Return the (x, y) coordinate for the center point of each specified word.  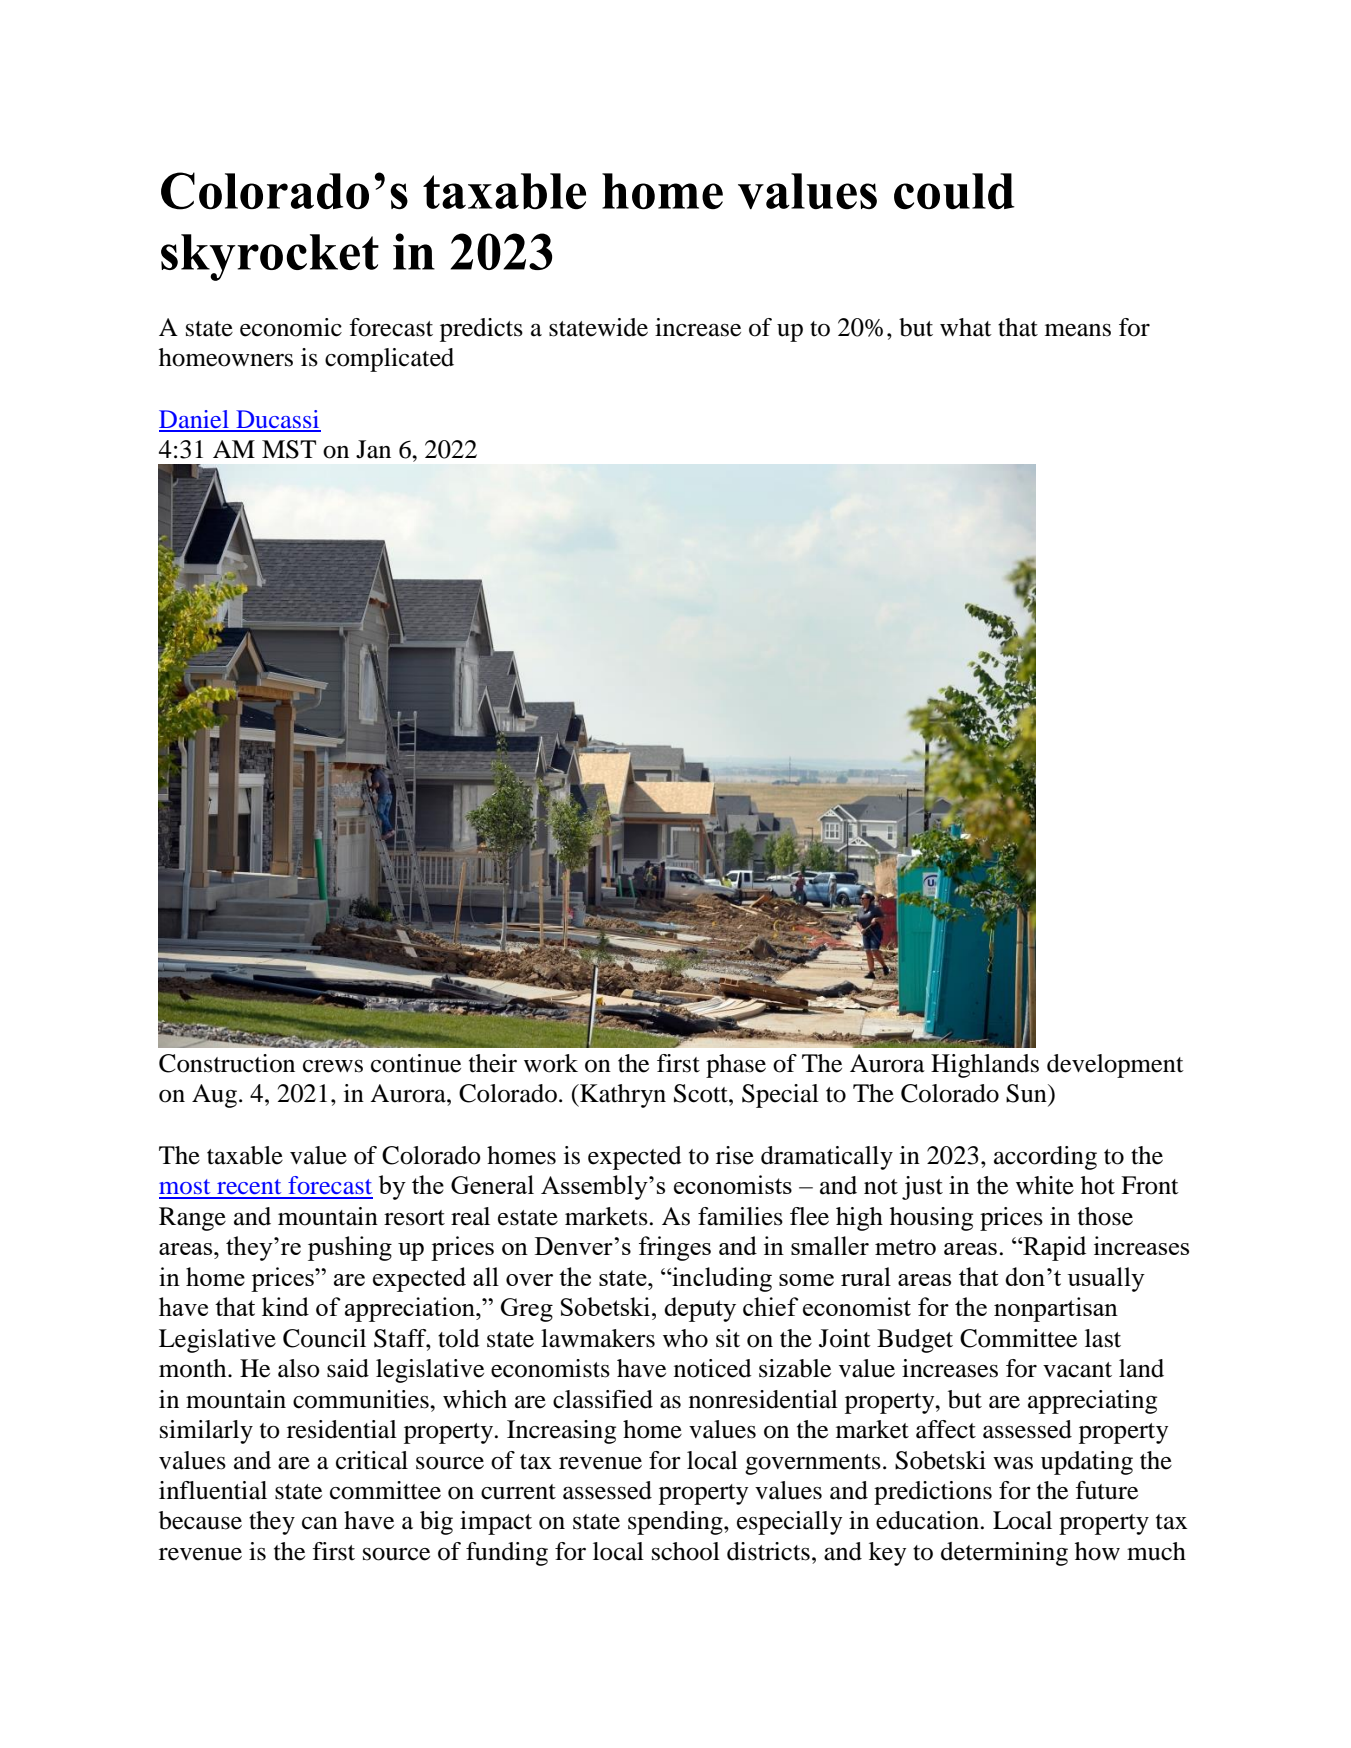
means (1078, 330)
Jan (373, 449)
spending (676, 1523)
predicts (481, 330)
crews (333, 1066)
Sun (1027, 1093)
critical (372, 1460)
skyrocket (270, 257)
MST (289, 449)
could (954, 191)
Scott (702, 1093)
